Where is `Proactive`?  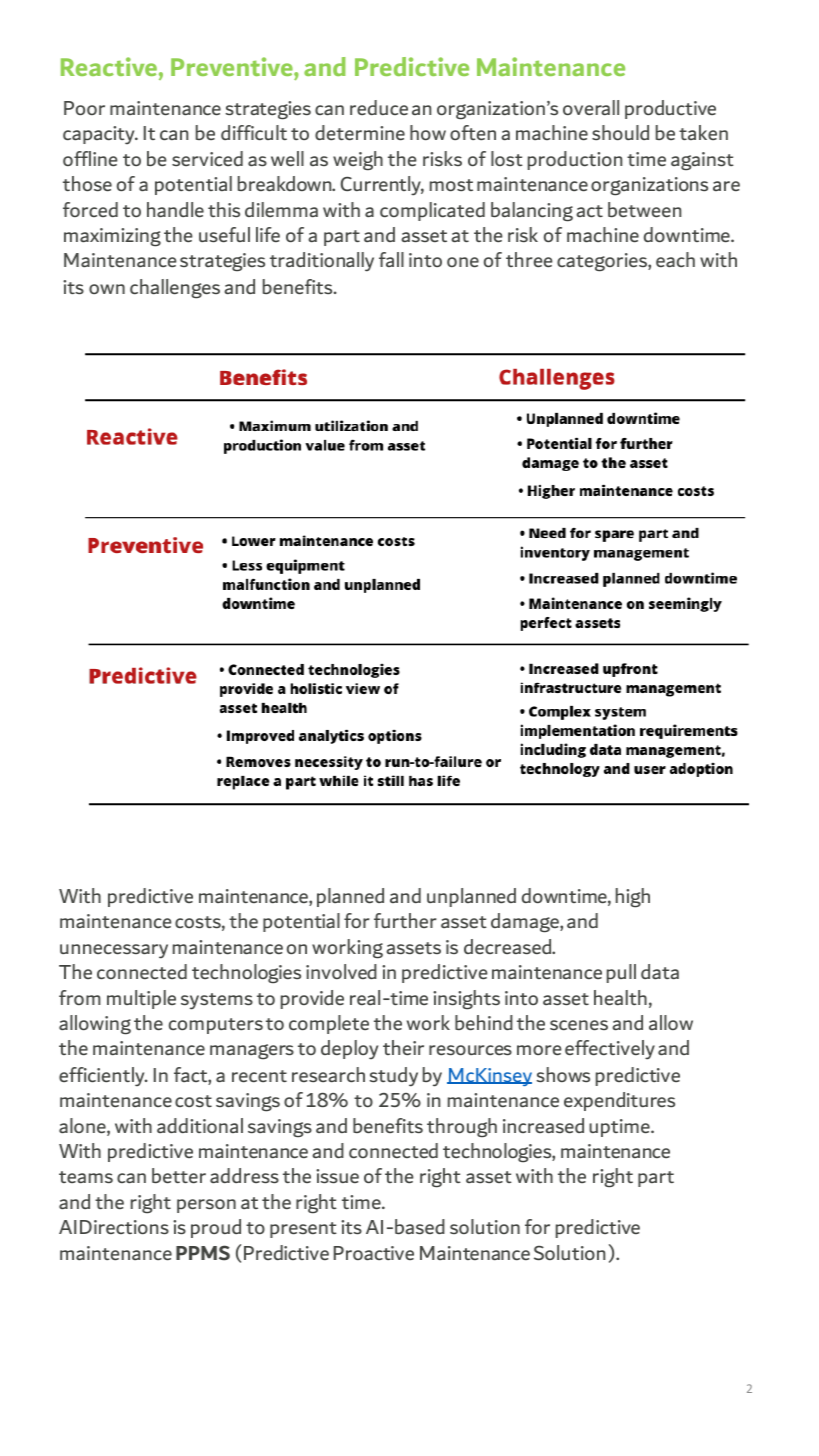
Proactive is located at coordinates (374, 1253).
